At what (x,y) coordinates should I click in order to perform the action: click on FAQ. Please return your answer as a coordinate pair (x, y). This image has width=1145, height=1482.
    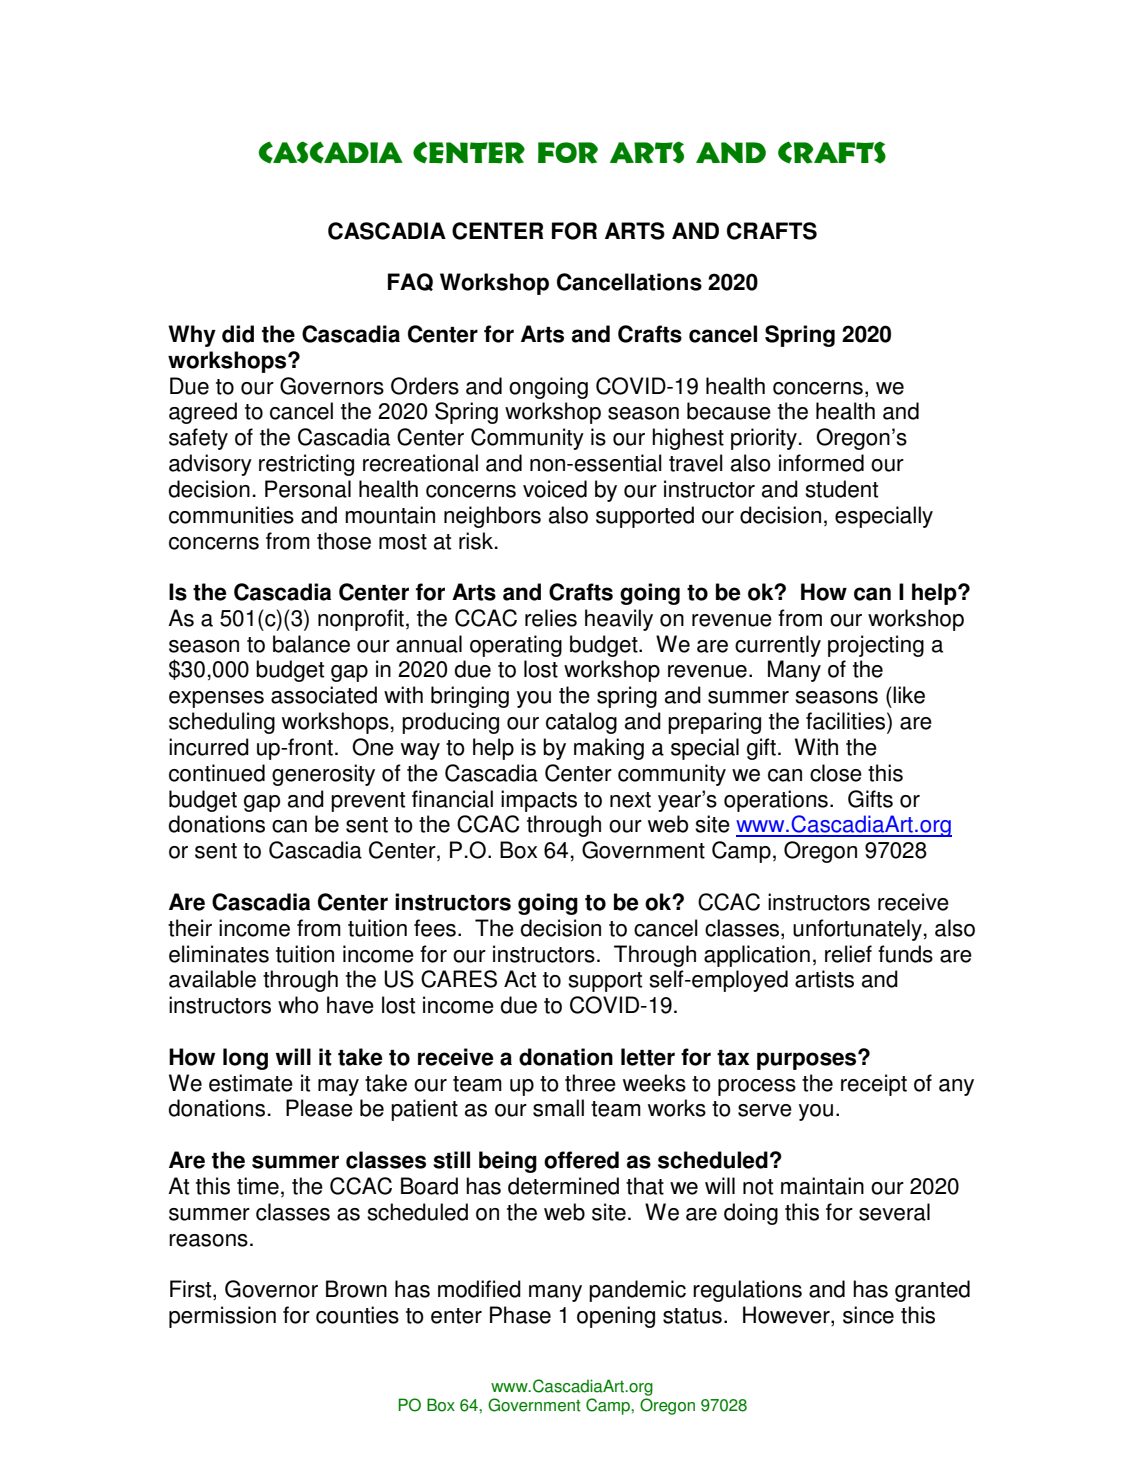
    Looking at the image, I should click on (410, 282).
